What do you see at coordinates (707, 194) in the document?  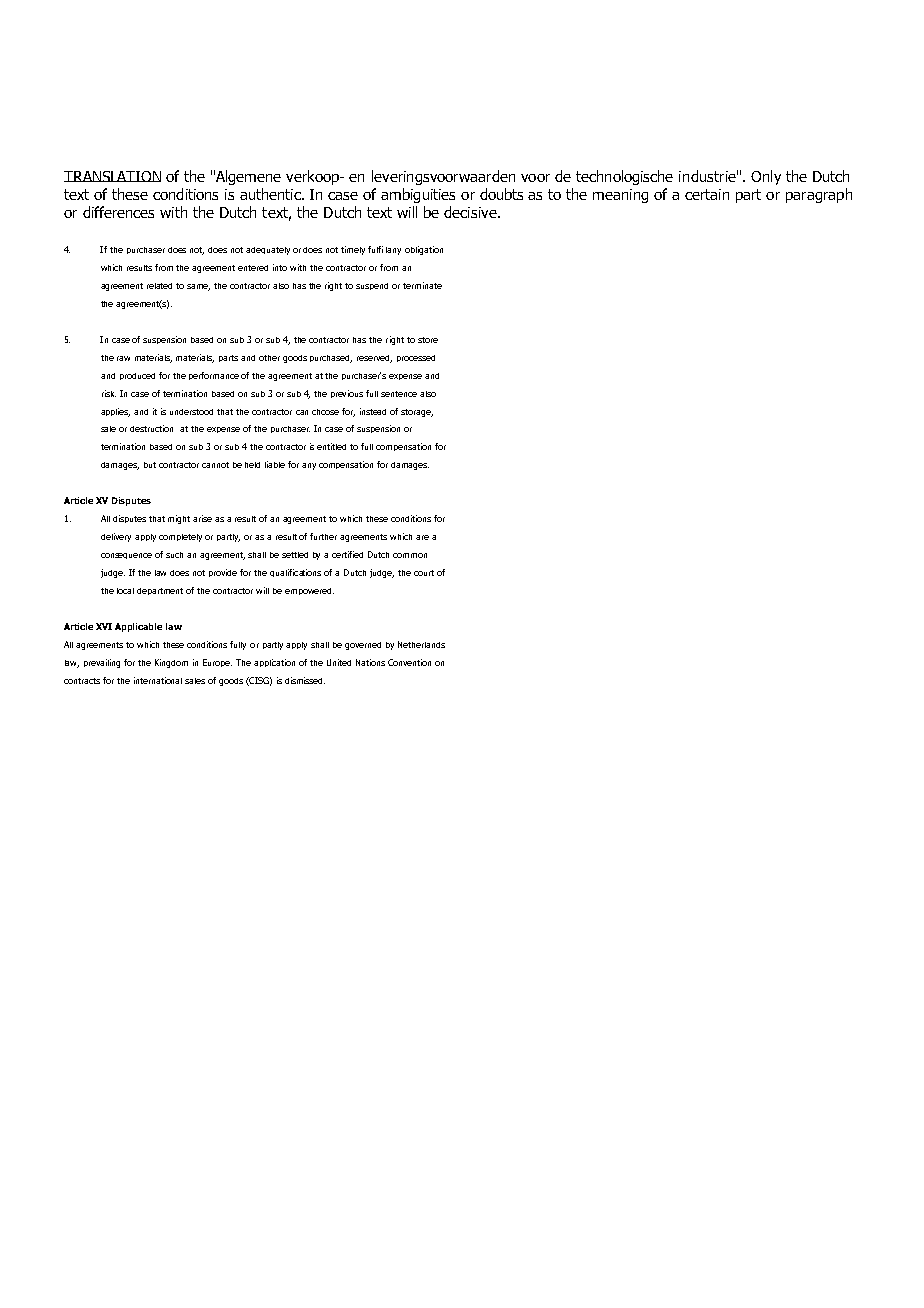 I see `certain` at bounding box center [707, 194].
